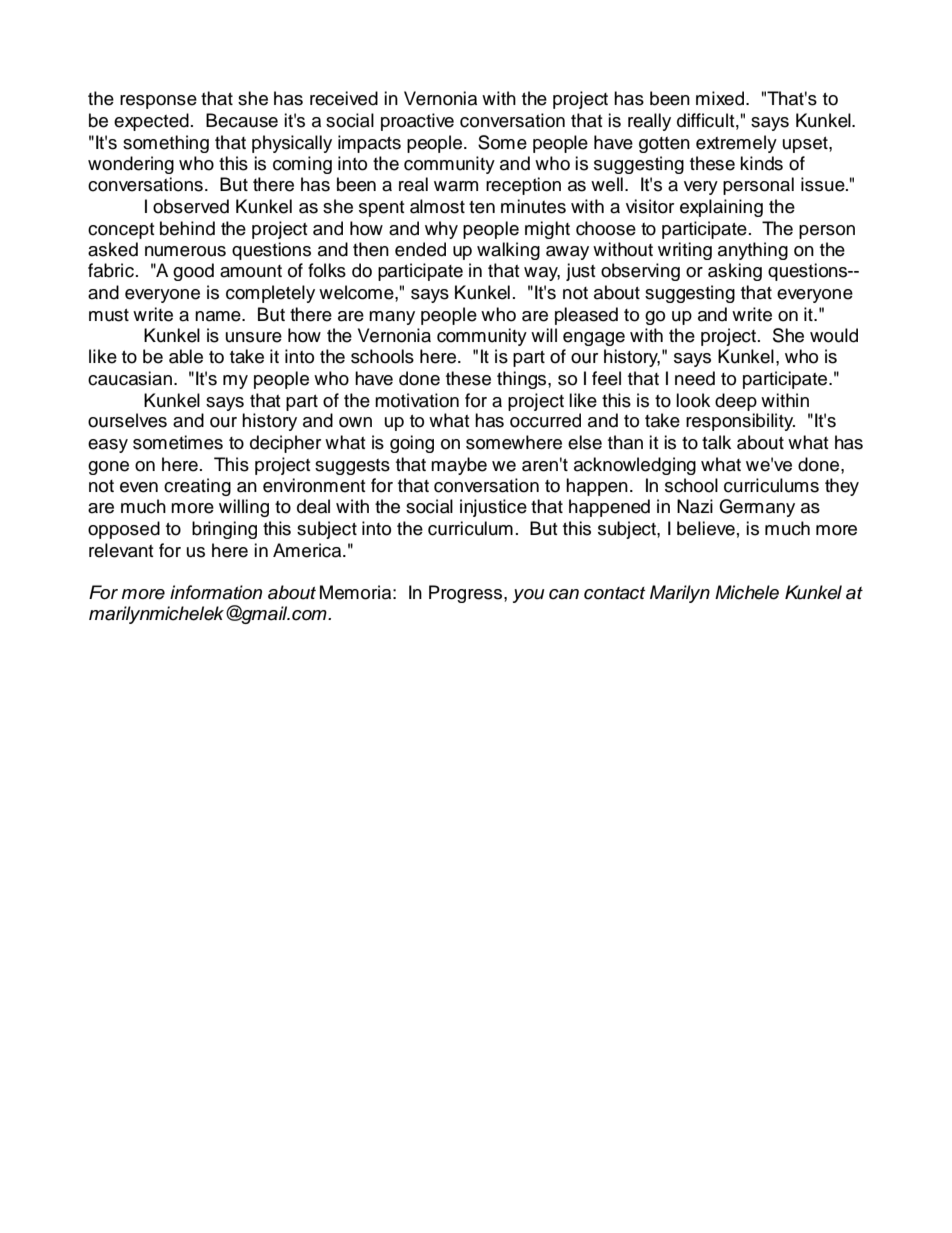 The height and width of the page is (1233, 952). Describe the element at coordinates (186, 356) in the page. I see `able` at that location.
